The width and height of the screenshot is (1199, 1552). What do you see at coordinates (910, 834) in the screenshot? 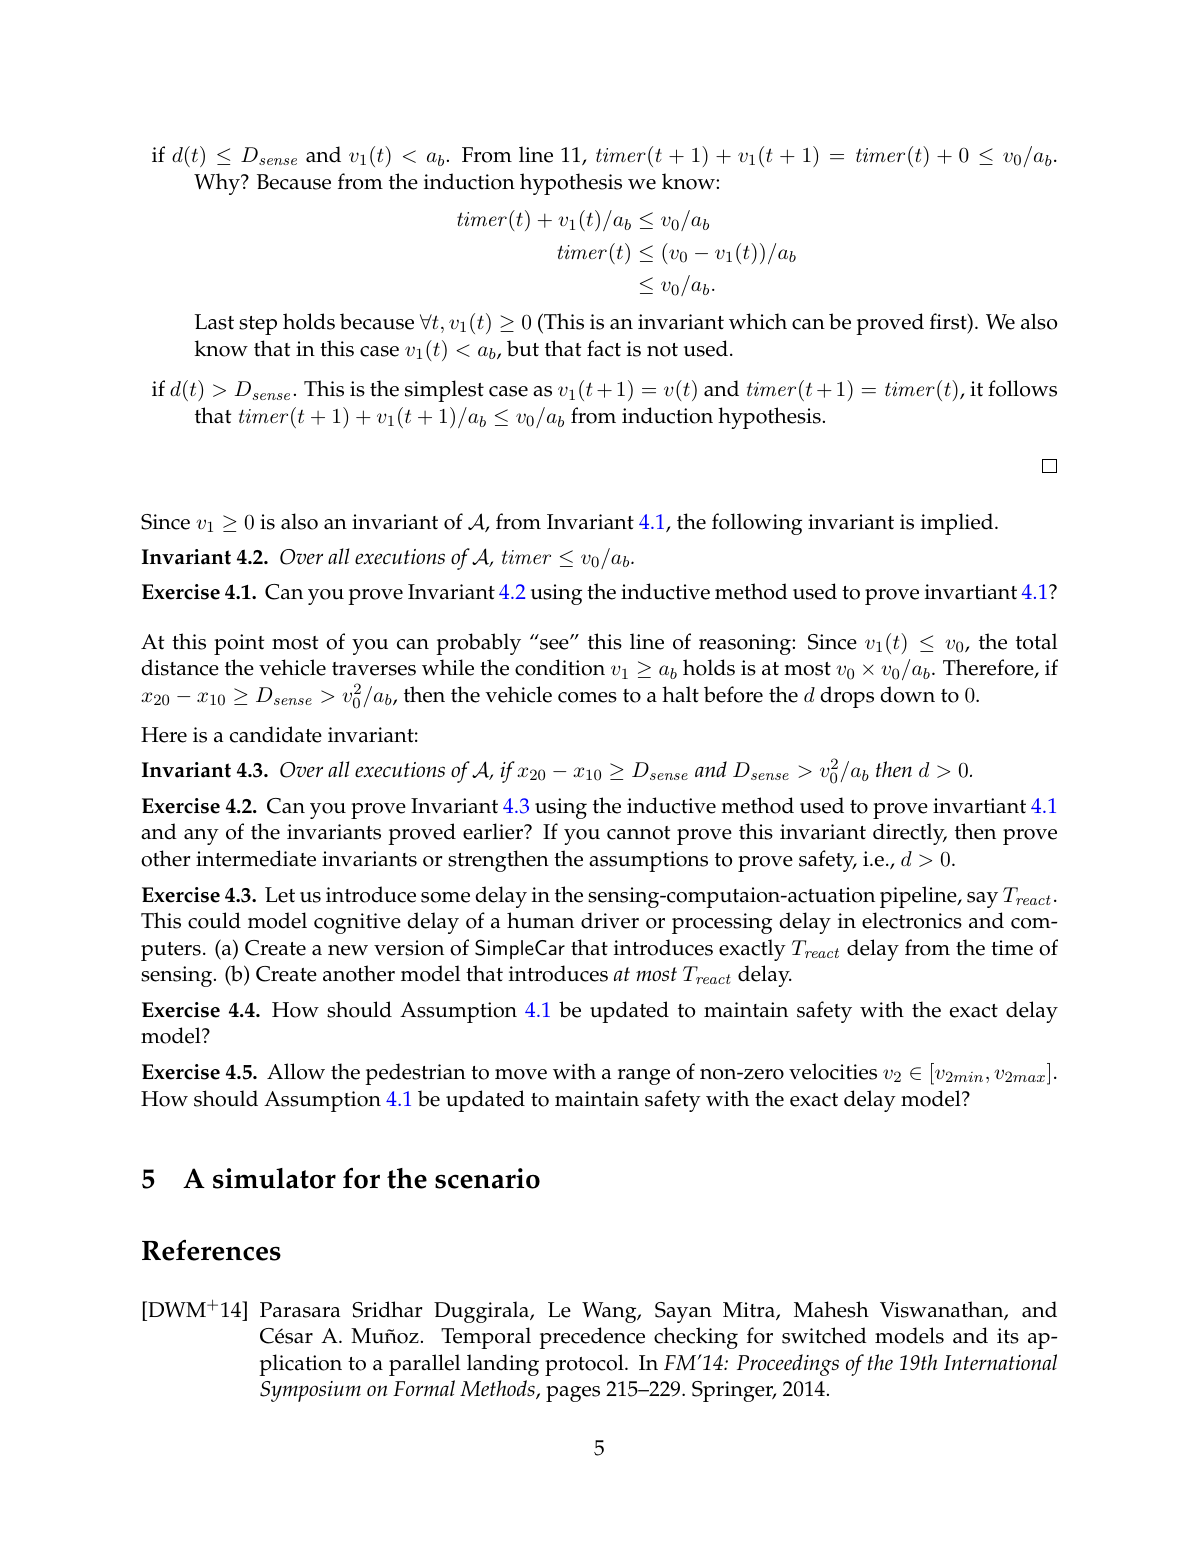
I see `directly` at bounding box center [910, 834].
